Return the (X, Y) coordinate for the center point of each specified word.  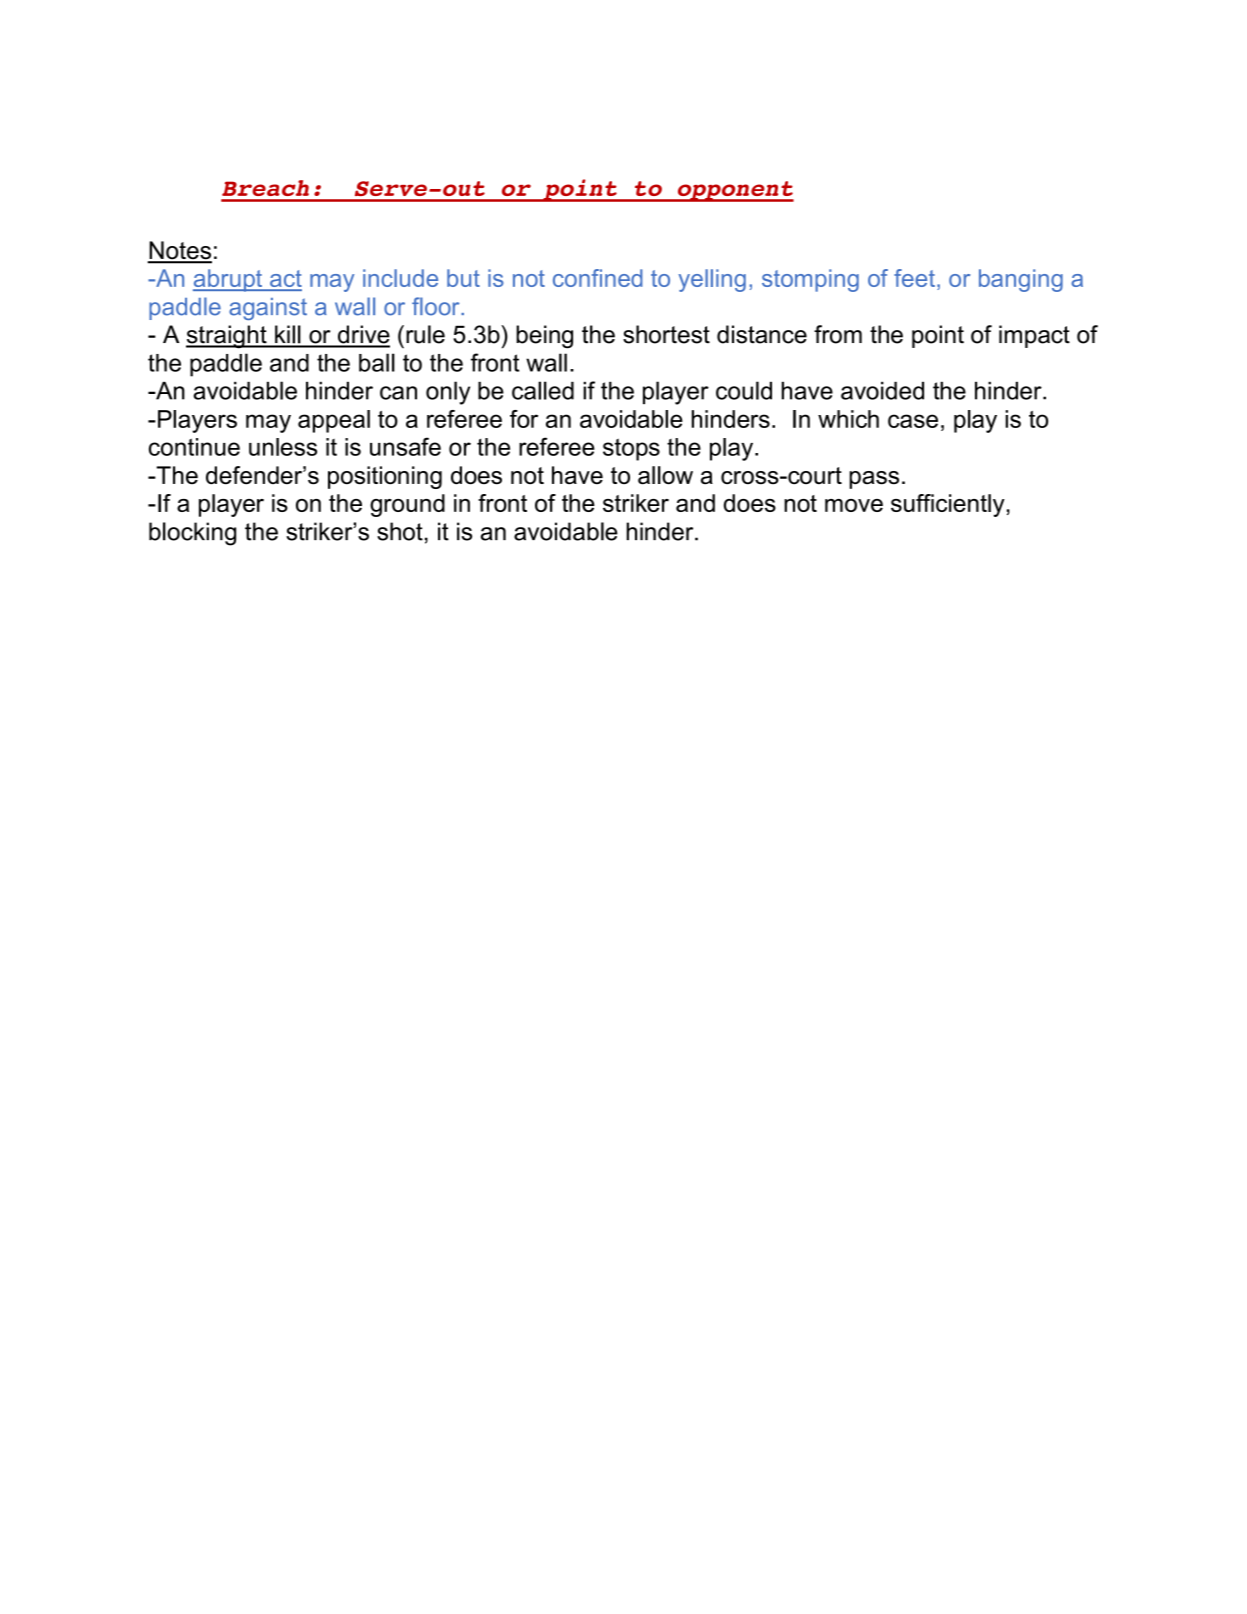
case (913, 421)
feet (914, 278)
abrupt (229, 280)
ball (377, 362)
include (400, 278)
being (544, 337)
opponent (734, 191)
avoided (882, 390)
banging (1021, 280)
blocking (192, 534)
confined (598, 278)
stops (631, 449)
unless (283, 447)
